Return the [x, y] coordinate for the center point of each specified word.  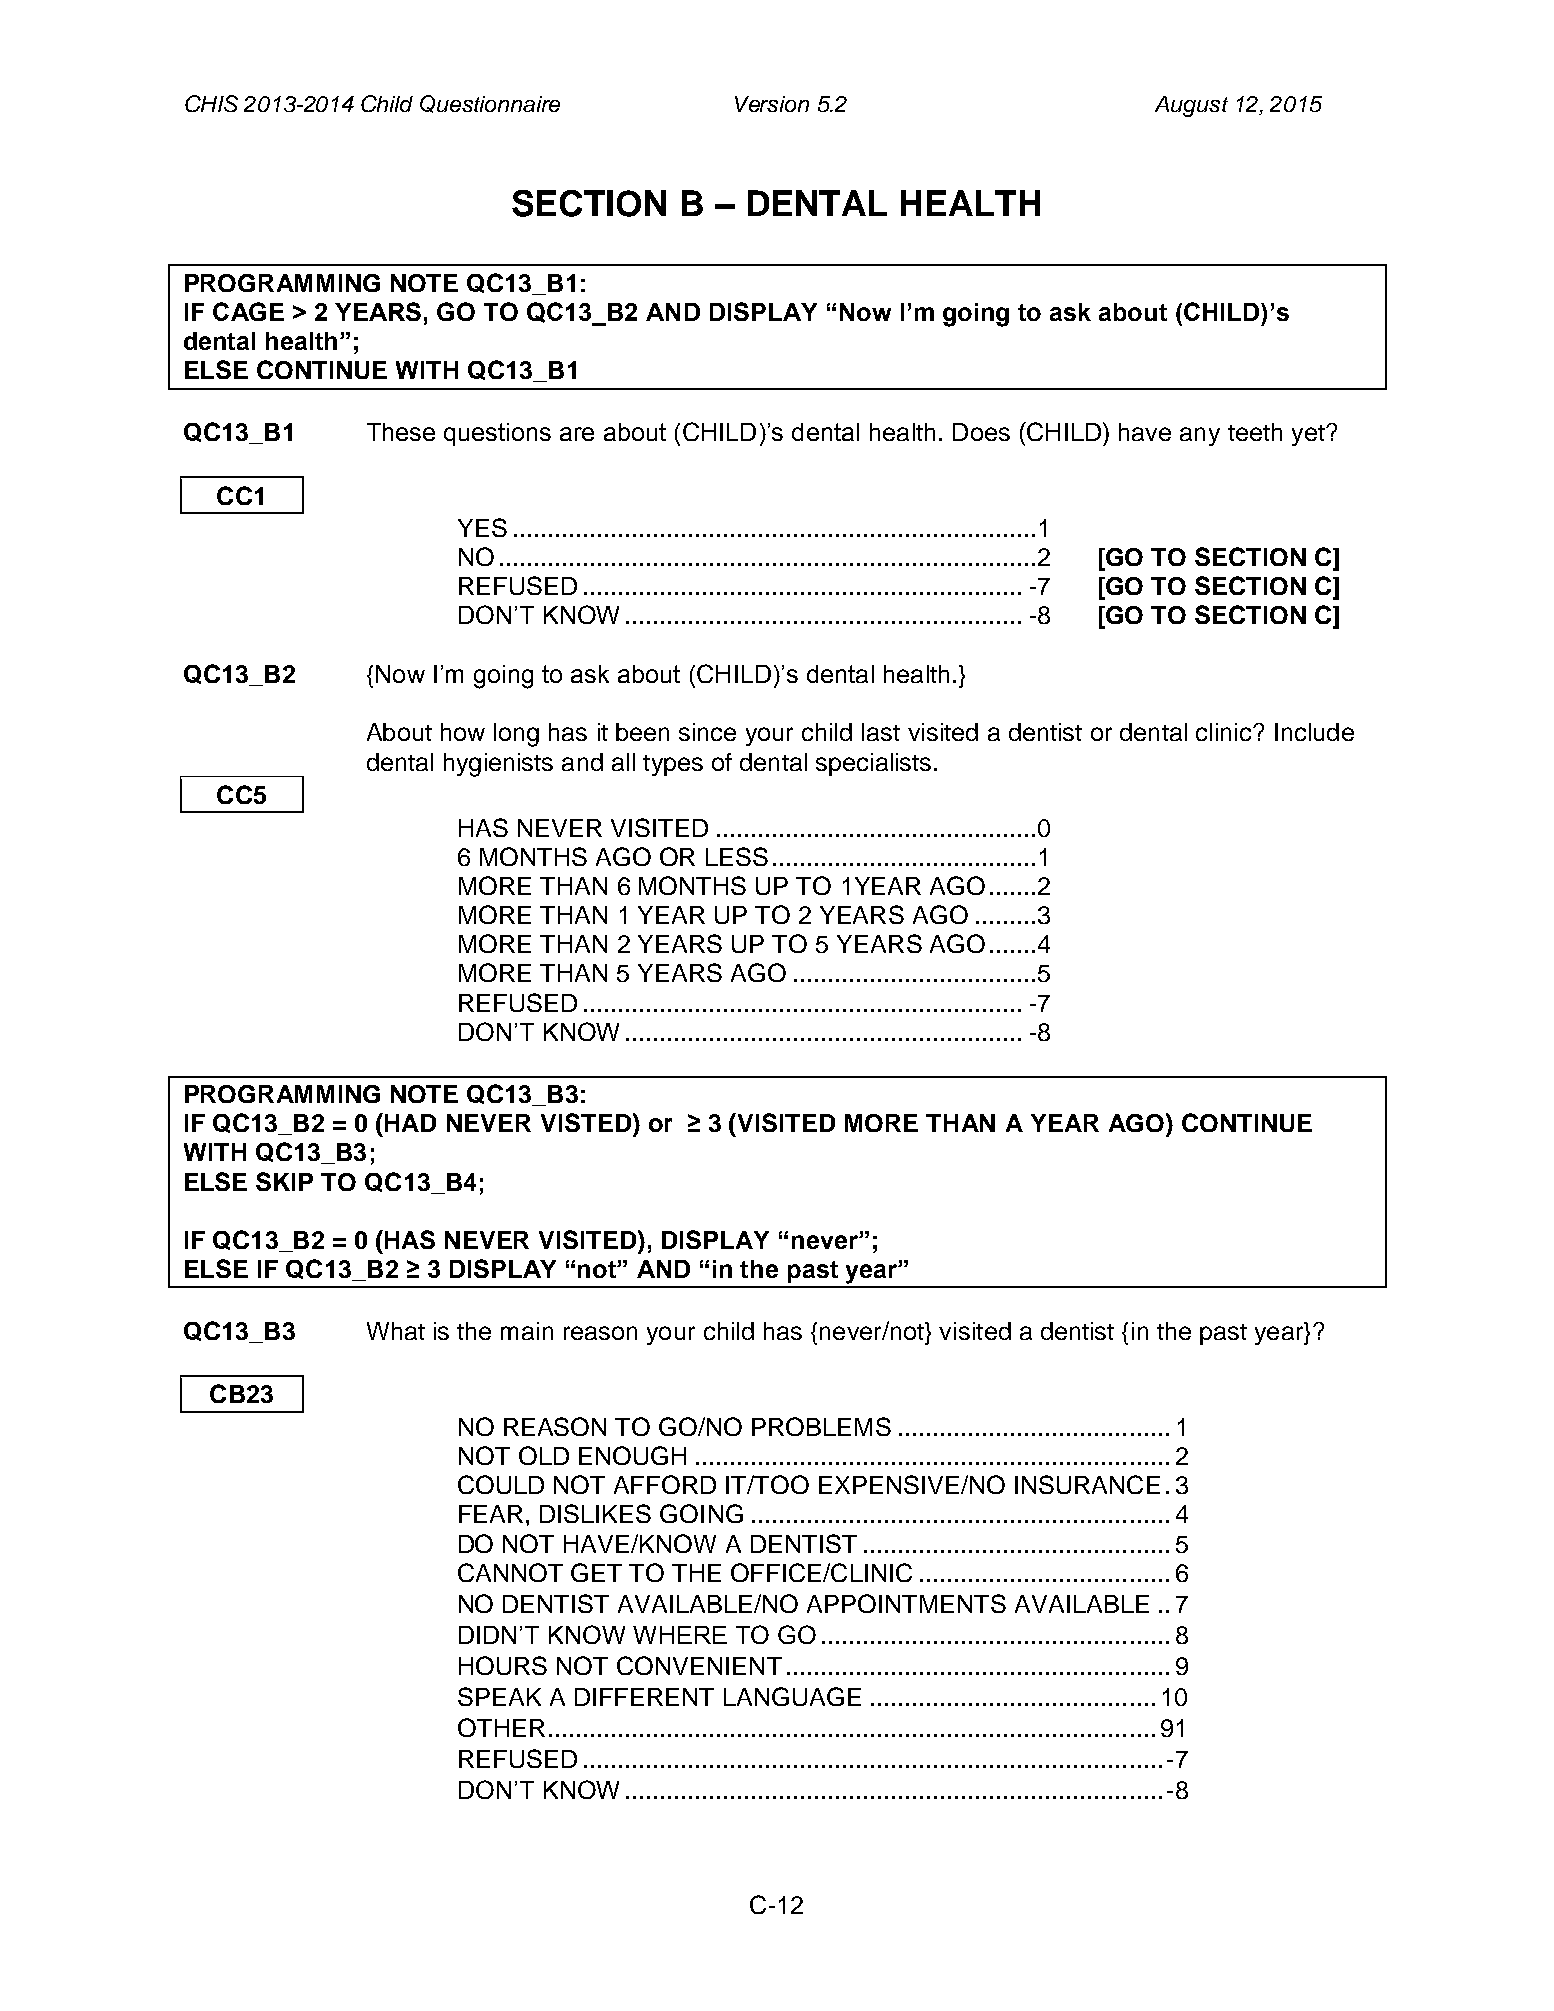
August [1191, 106]
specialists [873, 764]
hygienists [498, 765]
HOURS [503, 1665]
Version [772, 104]
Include [1314, 732]
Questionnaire [490, 104]
